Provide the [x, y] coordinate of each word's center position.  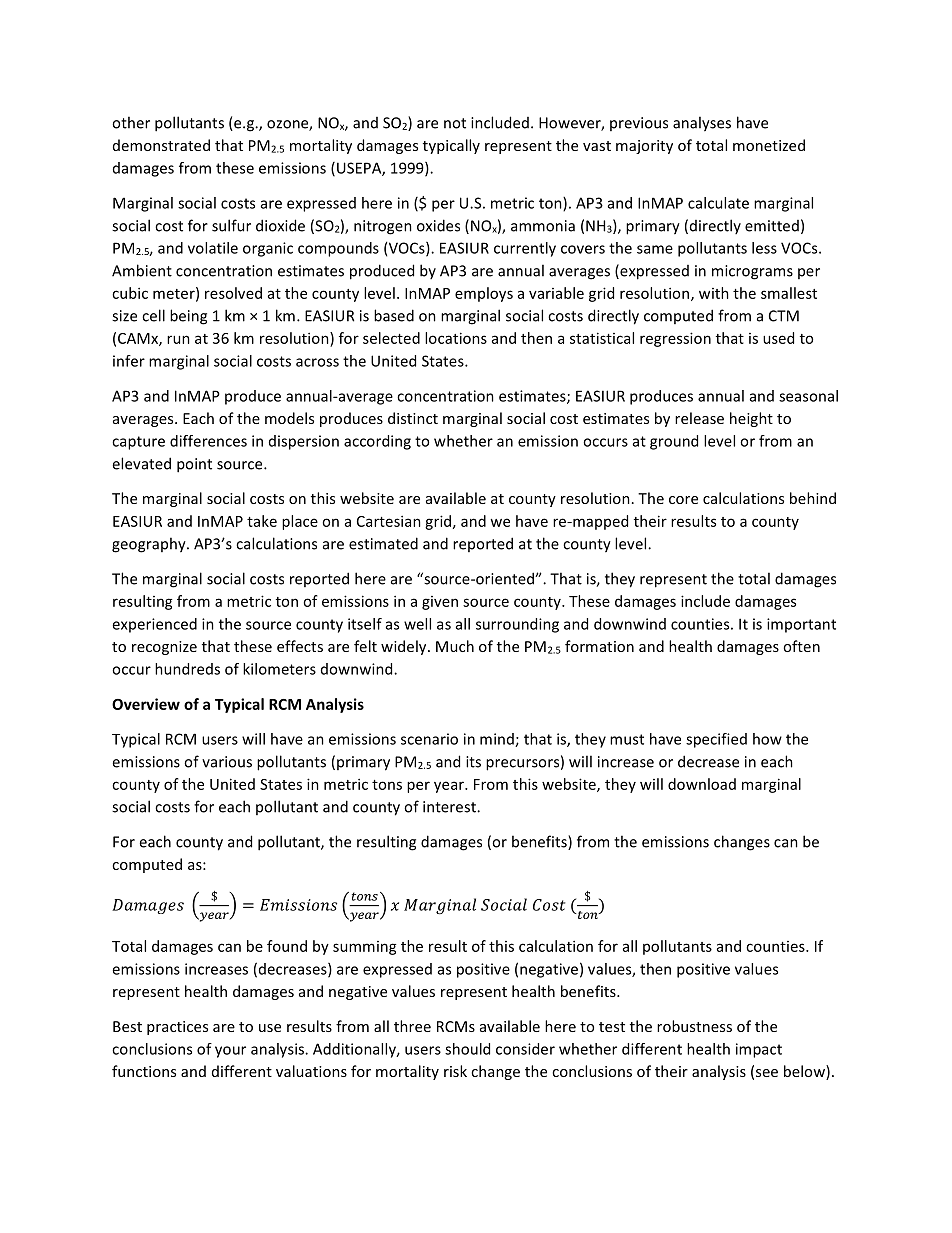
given [440, 603]
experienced [154, 625]
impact [759, 1050]
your [230, 1052]
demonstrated [161, 145]
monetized [769, 145]
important [801, 625]
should [467, 1049]
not [455, 123]
